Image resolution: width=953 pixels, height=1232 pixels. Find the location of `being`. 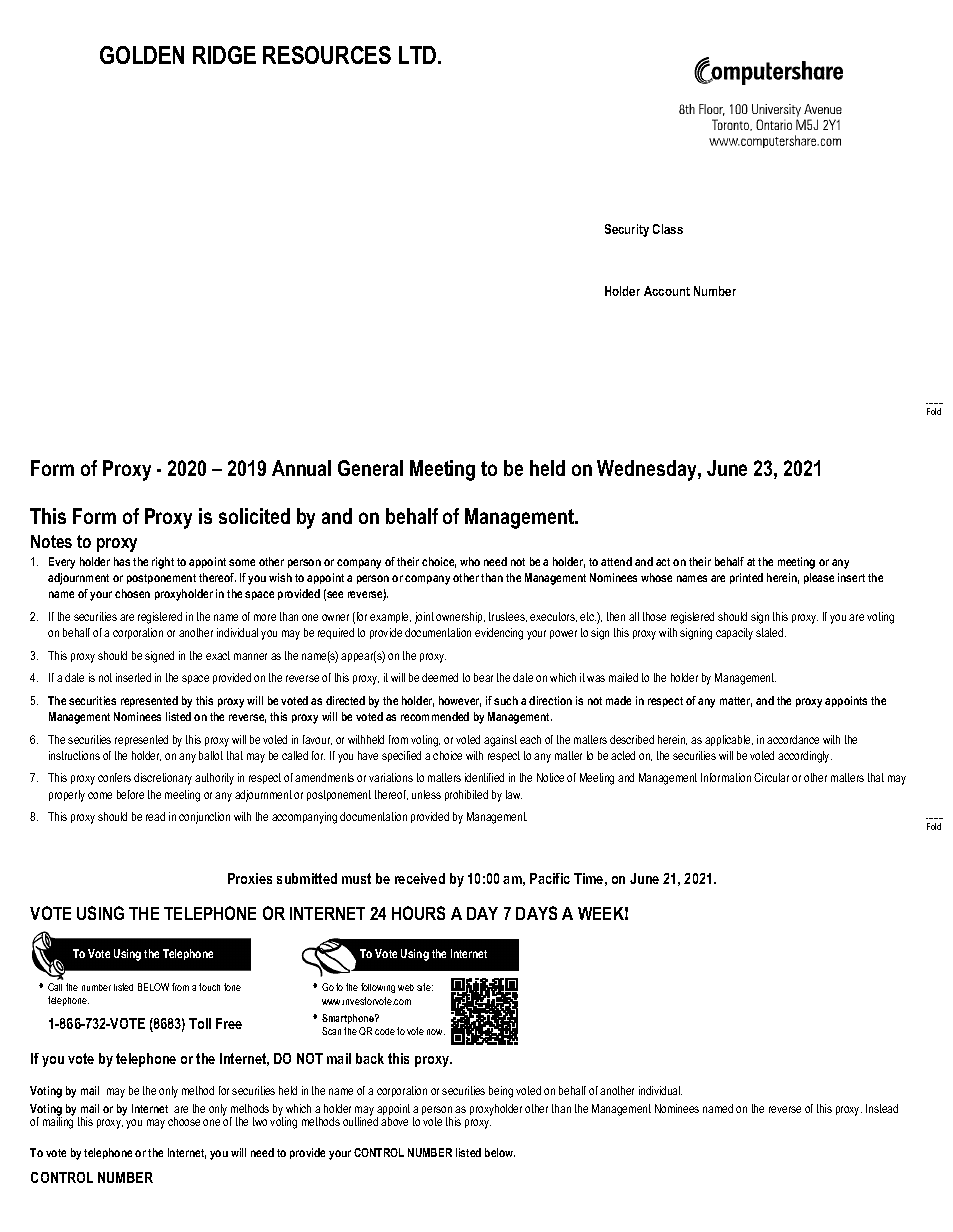

being is located at coordinates (501, 1092).
